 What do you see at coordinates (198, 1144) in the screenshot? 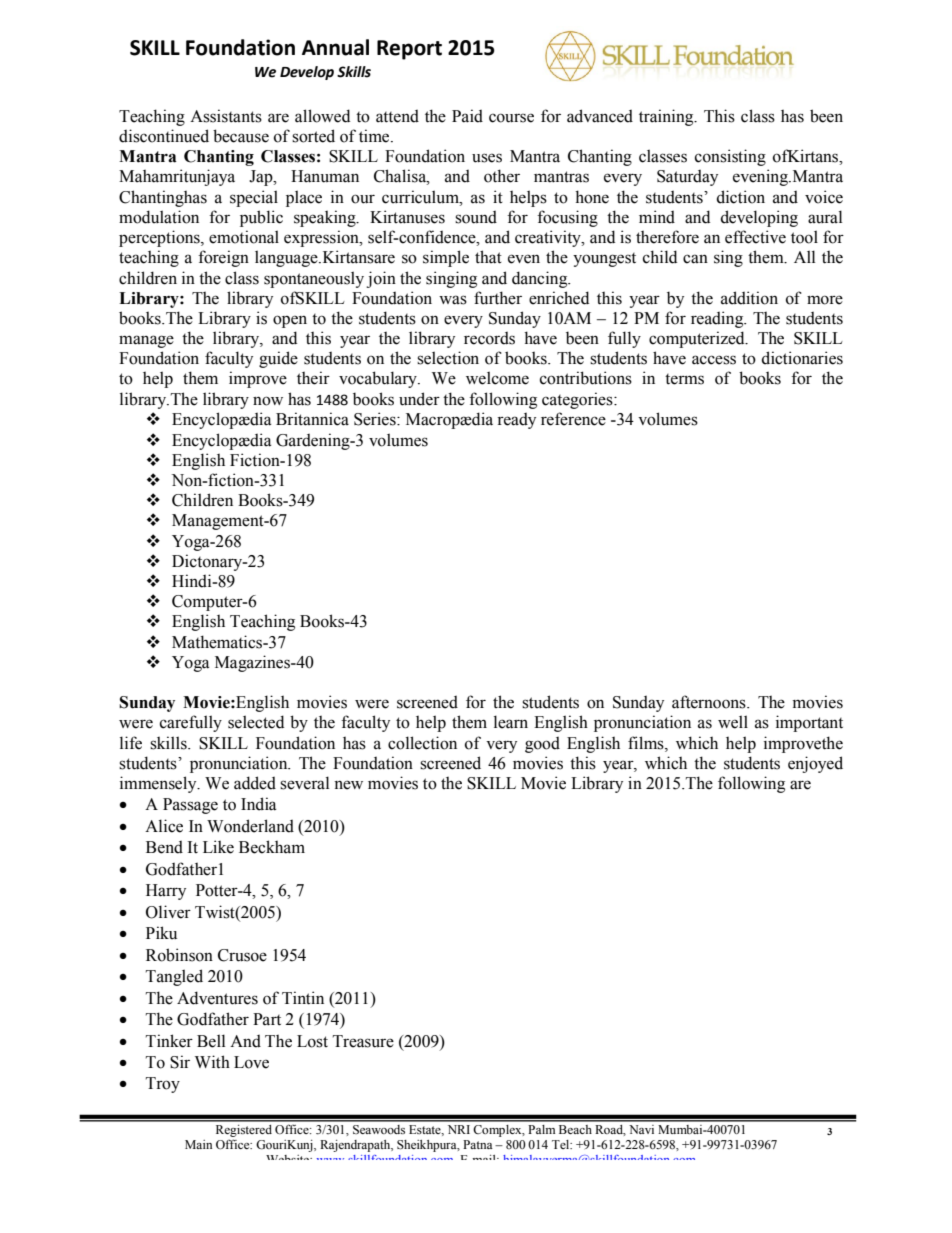
I see `Main` at bounding box center [198, 1144].
